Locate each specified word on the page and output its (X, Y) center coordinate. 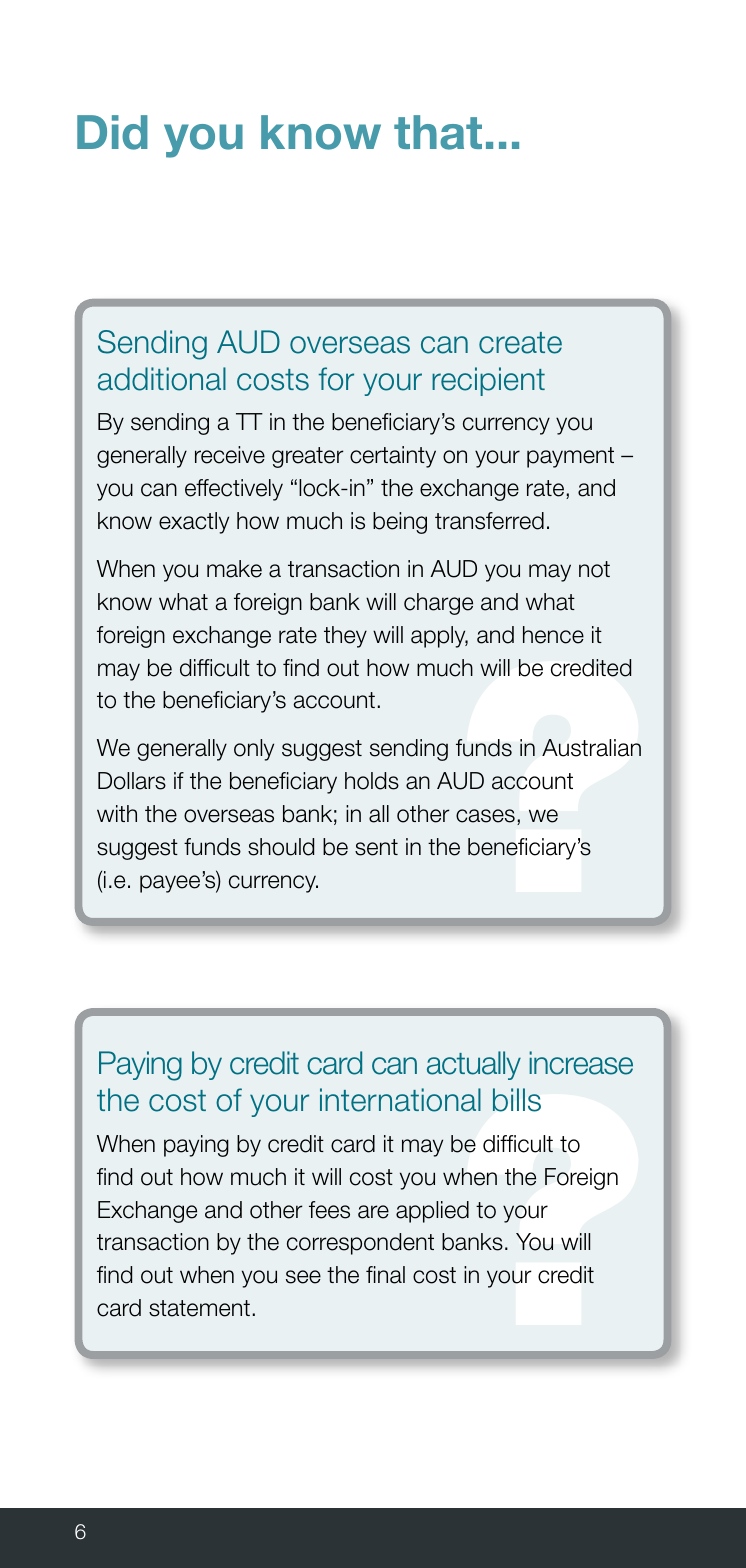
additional (162, 379)
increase (581, 1063)
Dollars (132, 781)
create (520, 343)
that (438, 132)
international (400, 1100)
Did (112, 132)
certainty (393, 457)
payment (570, 457)
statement (199, 1308)
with (117, 813)
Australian (591, 748)
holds (372, 781)
